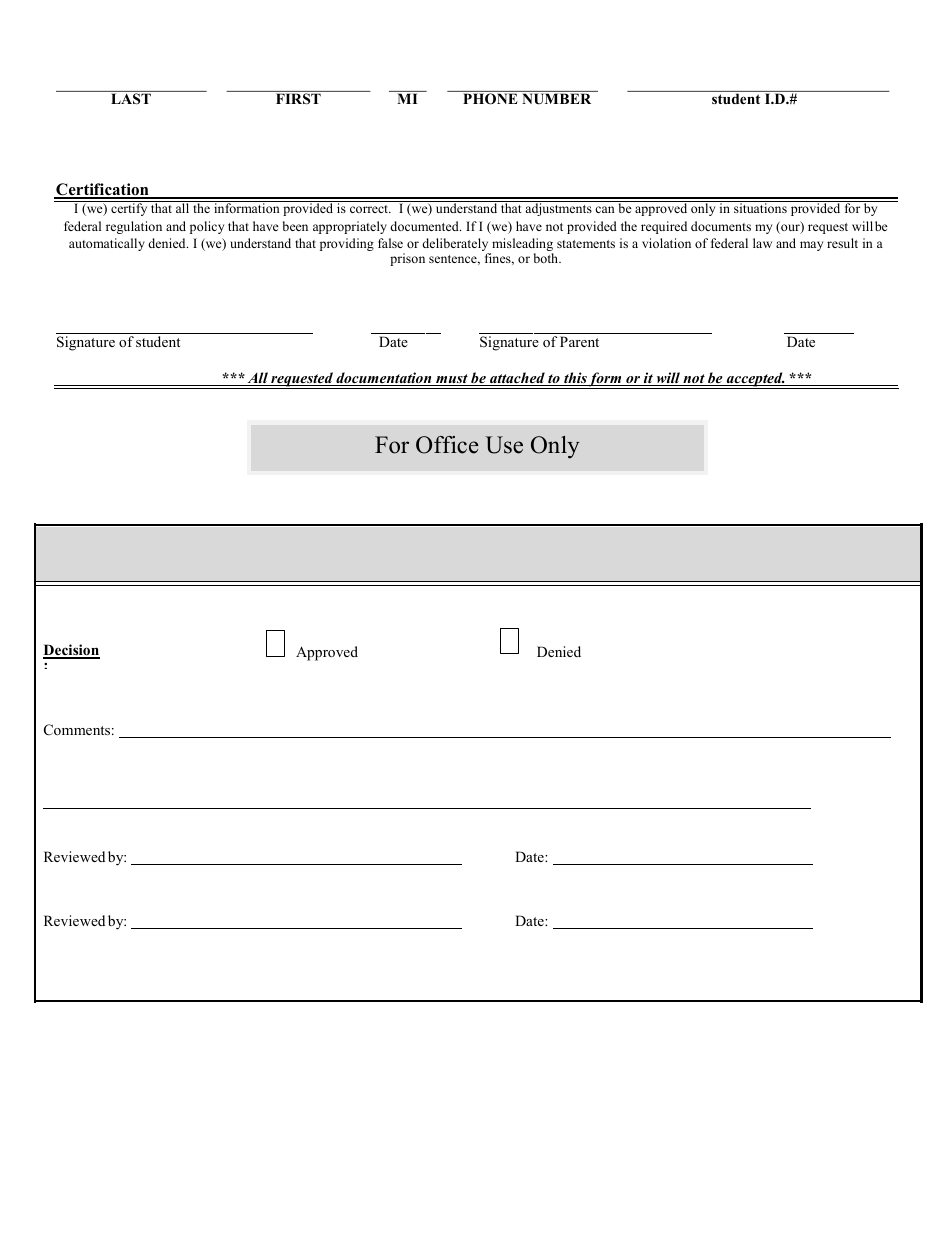 This screenshot has width=952, height=1233. I want to click on NUMBER, so click(556, 99).
